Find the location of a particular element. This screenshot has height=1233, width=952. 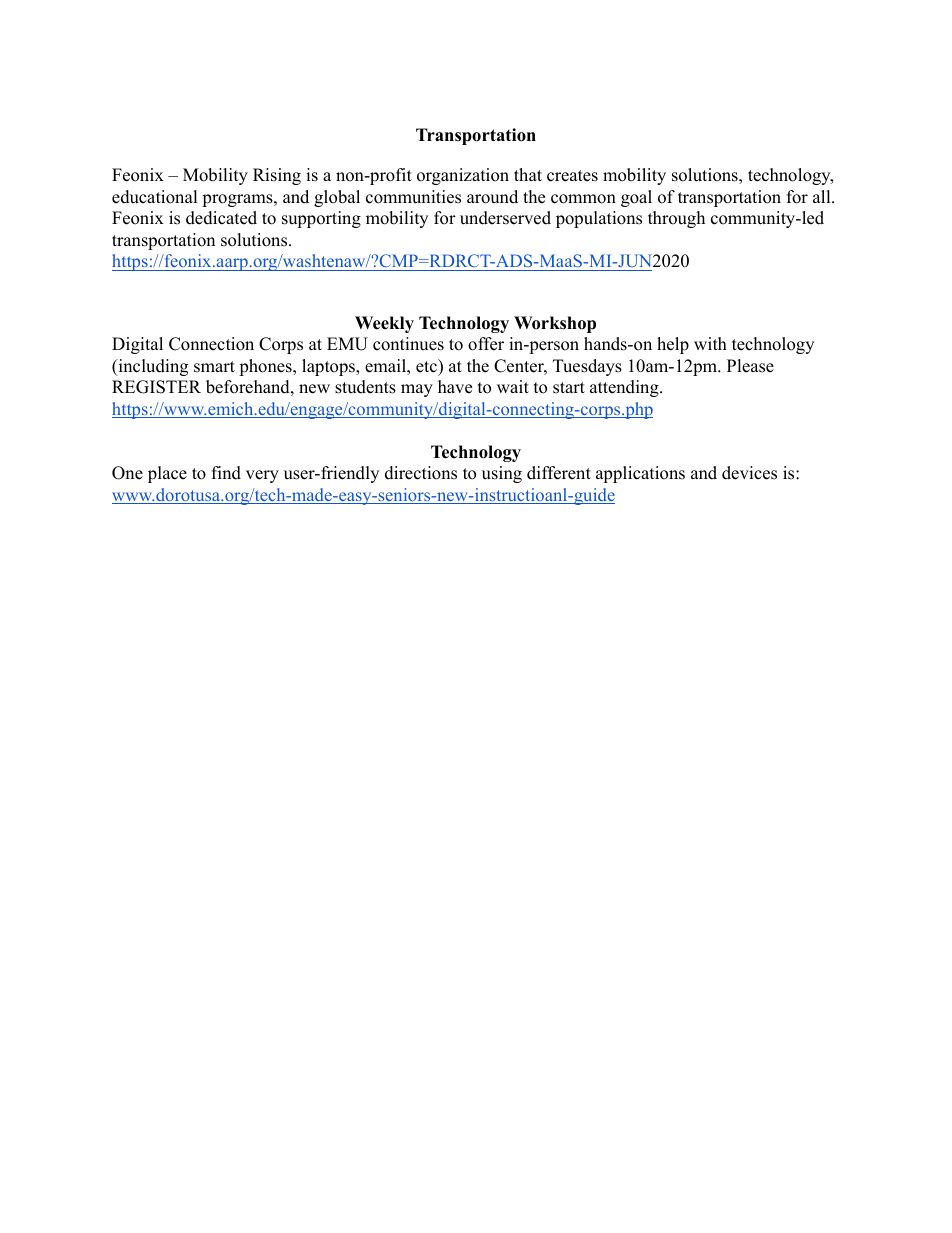

all is located at coordinates (823, 196).
